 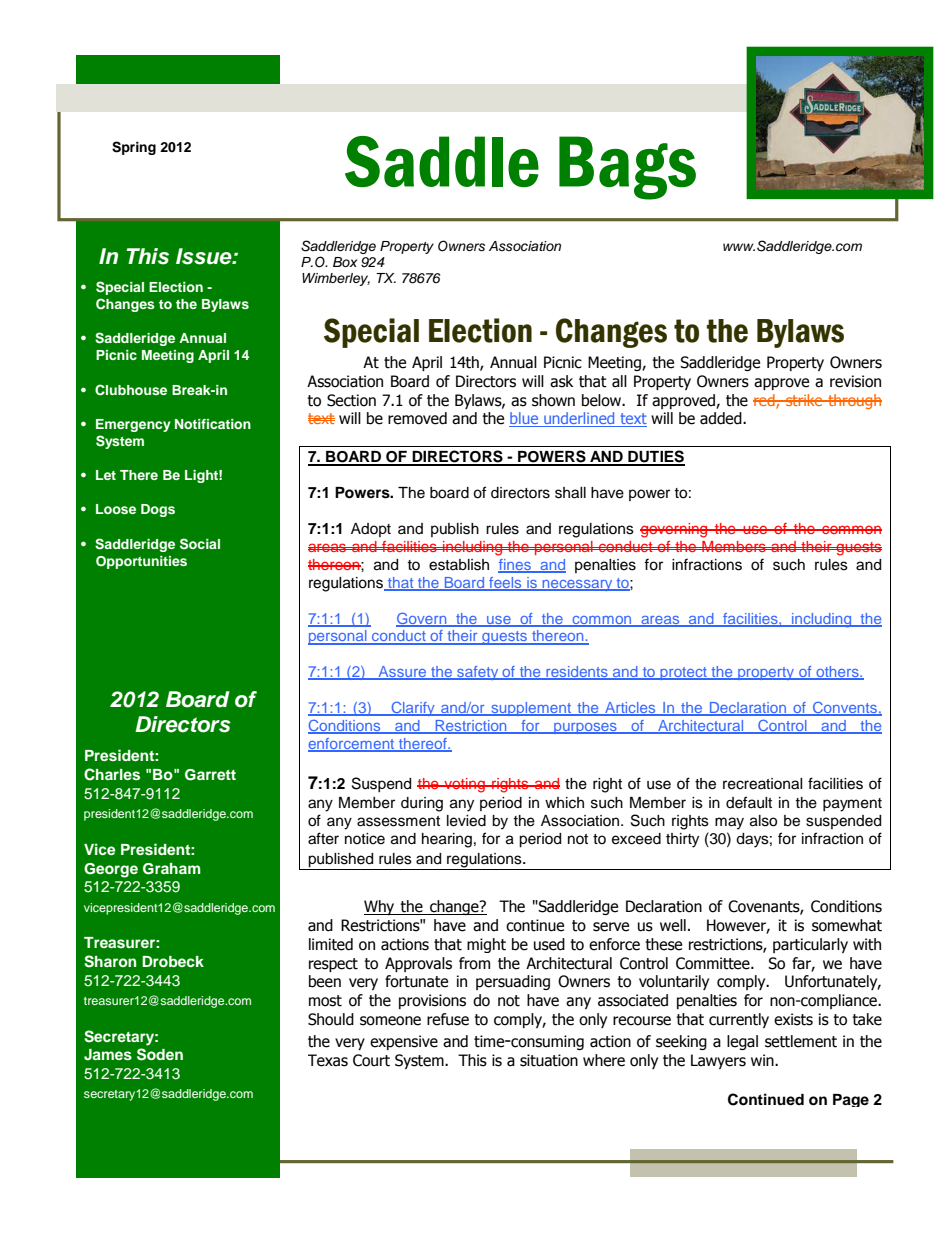 I want to click on Spring, so click(x=134, y=148).
